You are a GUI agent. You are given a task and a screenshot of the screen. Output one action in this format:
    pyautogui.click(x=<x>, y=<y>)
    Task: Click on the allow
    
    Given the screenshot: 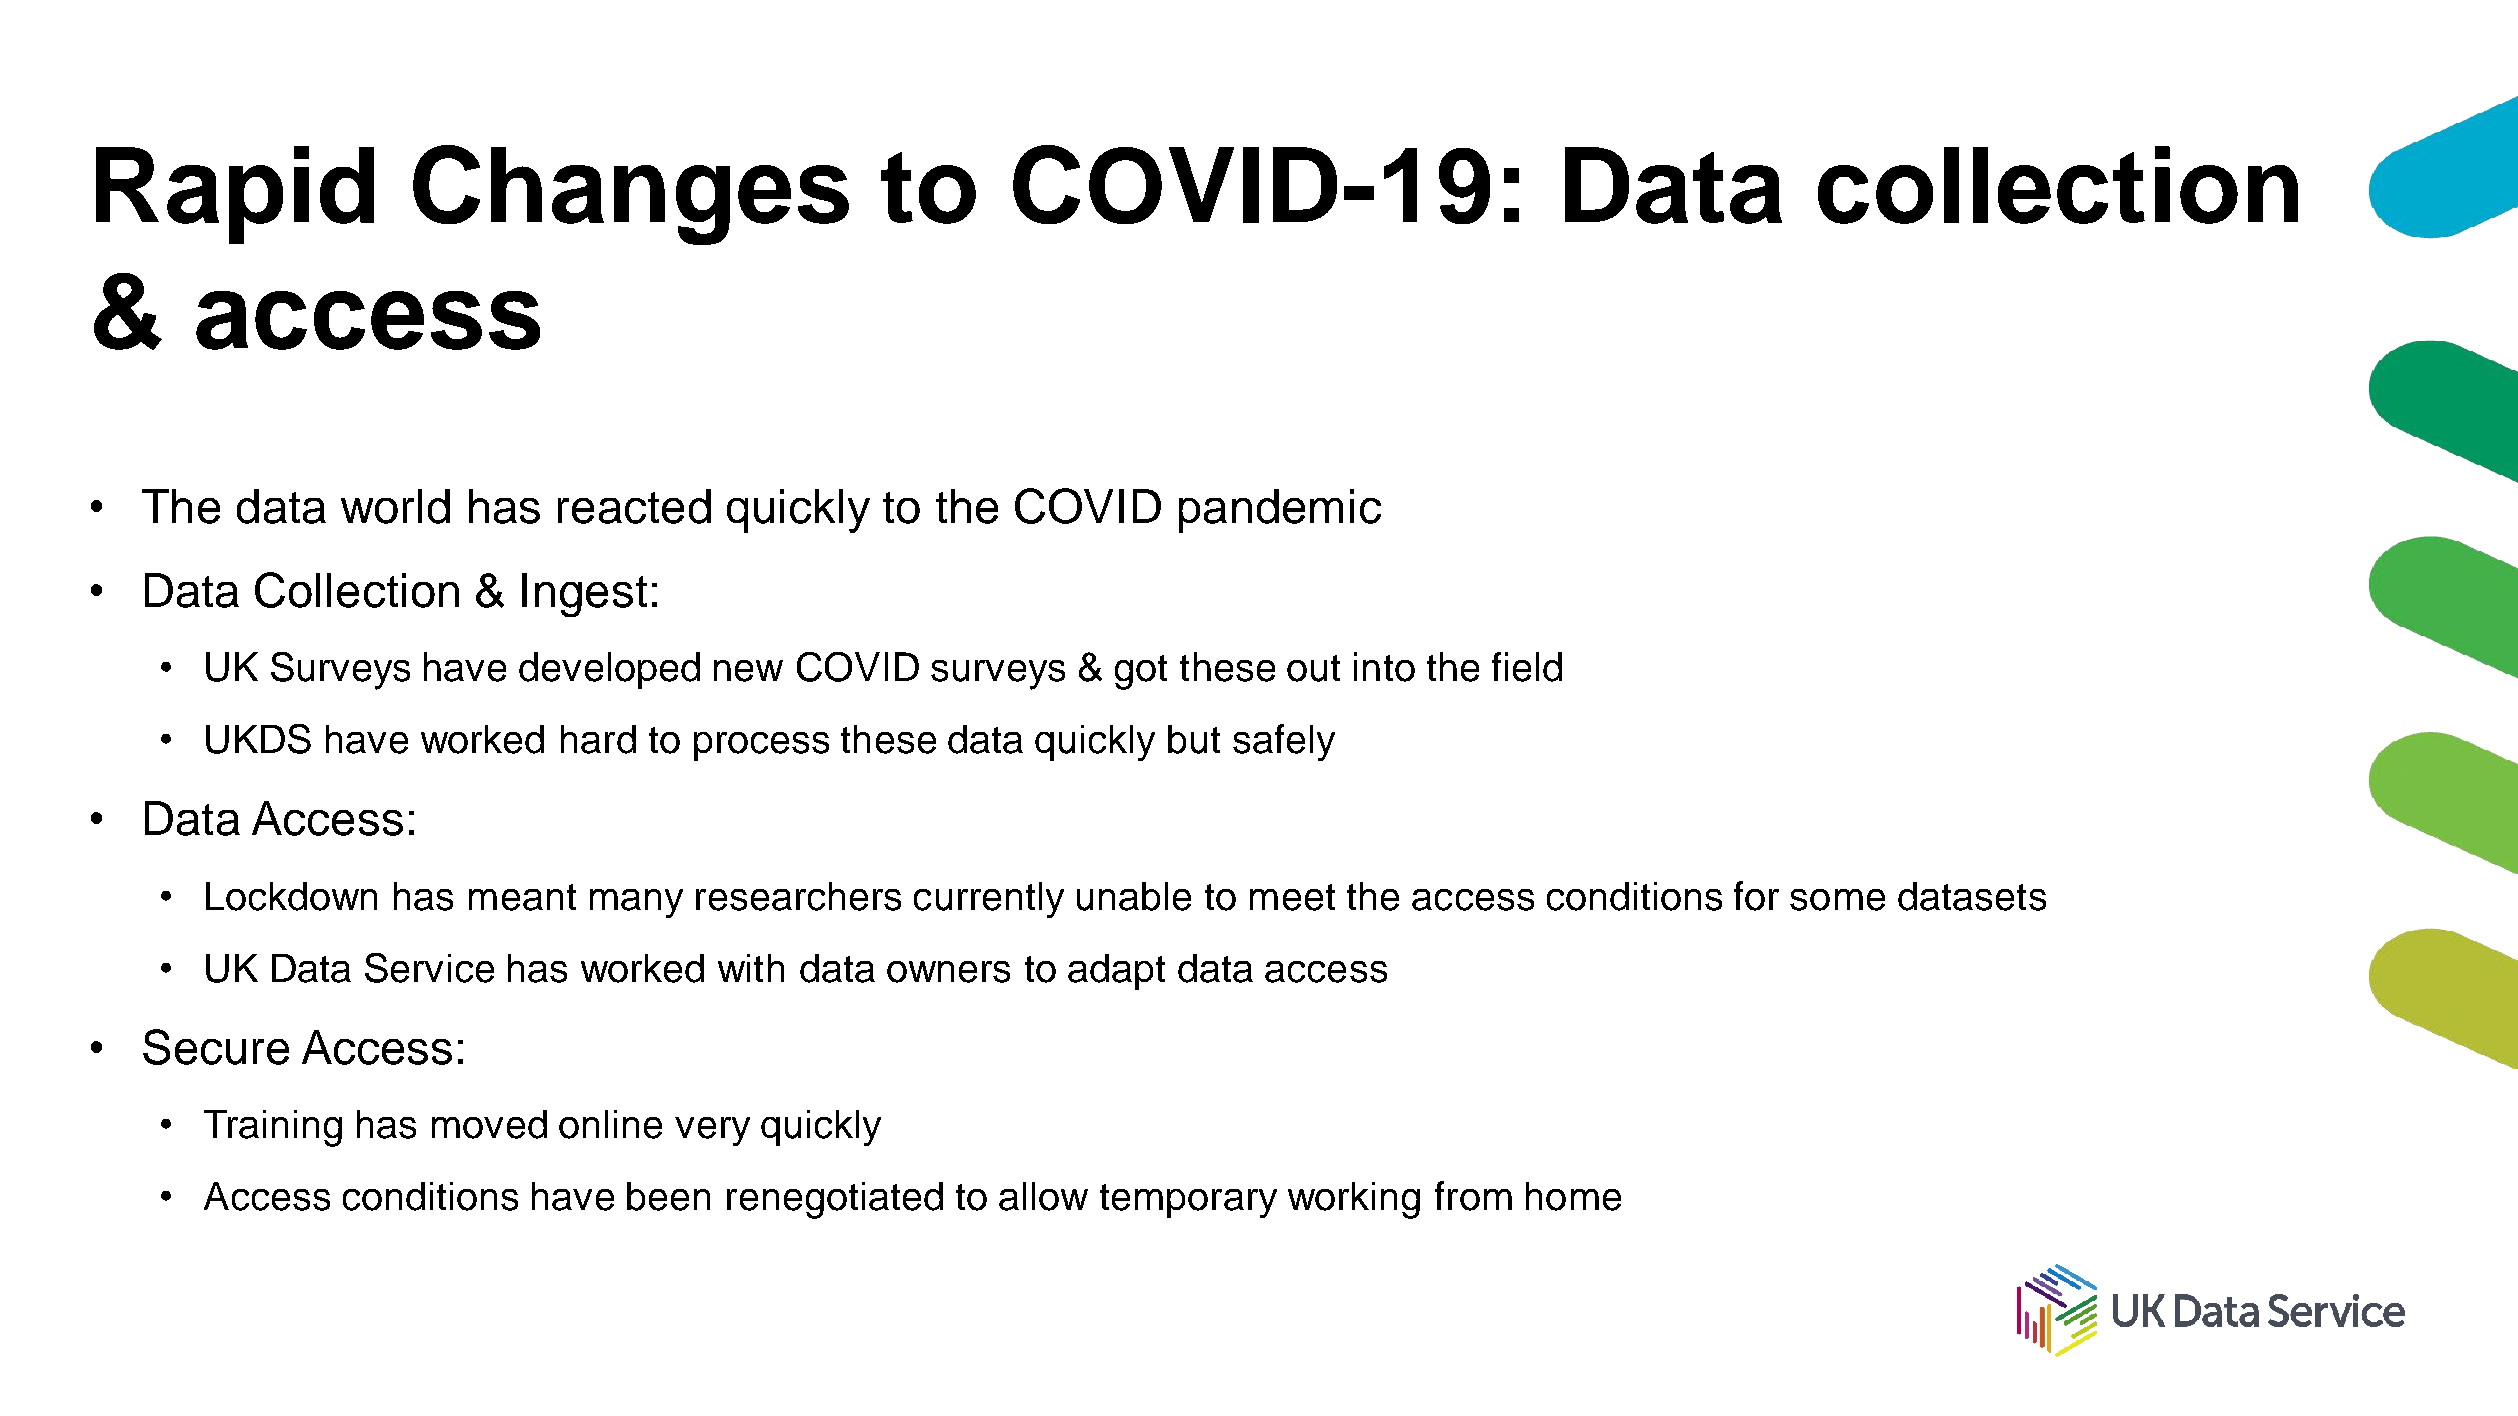 What is the action you would take?
    pyautogui.click(x=1043, y=1196)
